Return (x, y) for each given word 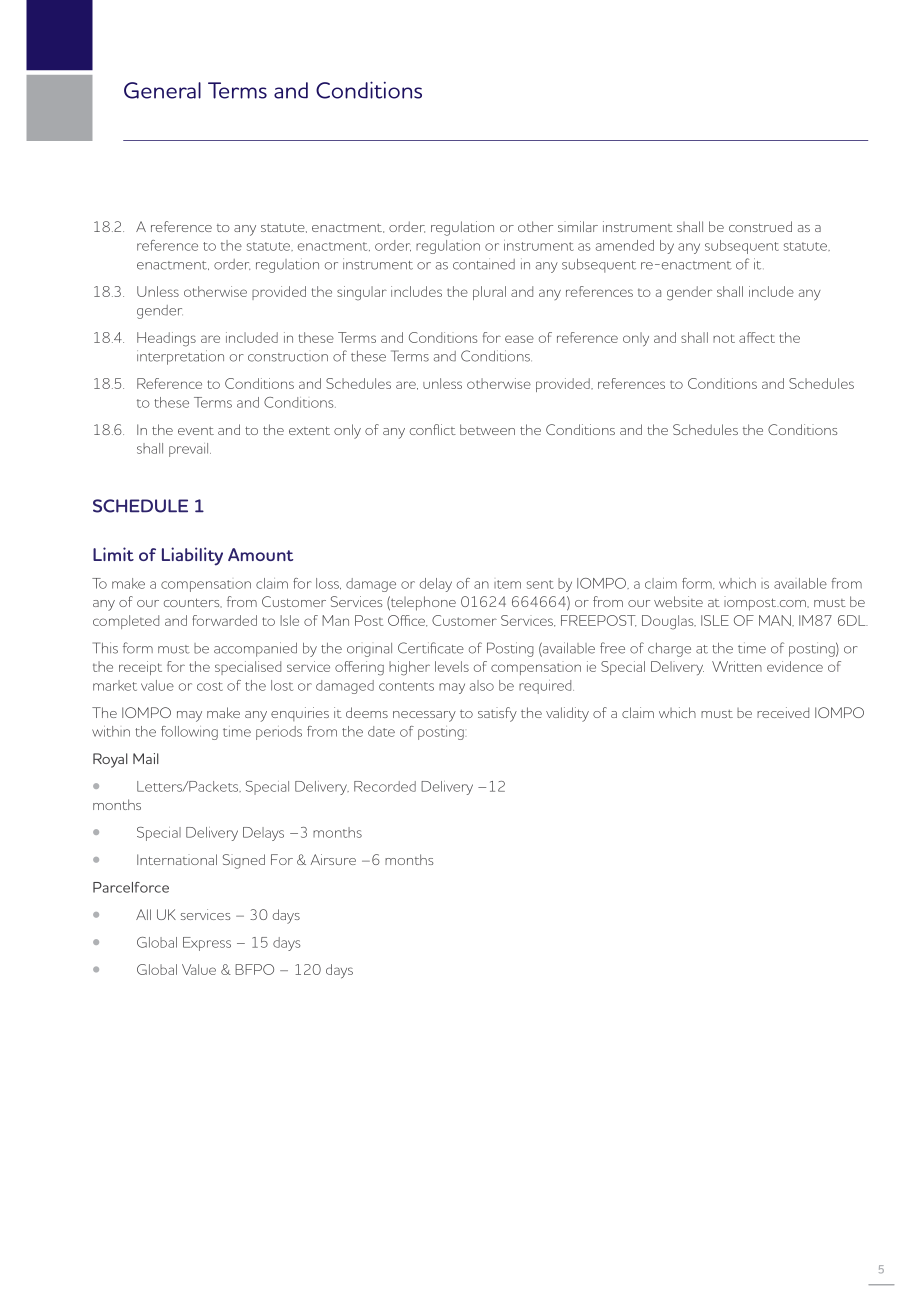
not (724, 338)
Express (207, 944)
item (507, 584)
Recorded (385, 786)
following (189, 733)
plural (489, 293)
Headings (166, 339)
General (162, 90)
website (678, 601)
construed (760, 226)
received (783, 712)
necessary (424, 716)
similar (578, 226)
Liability (192, 556)
